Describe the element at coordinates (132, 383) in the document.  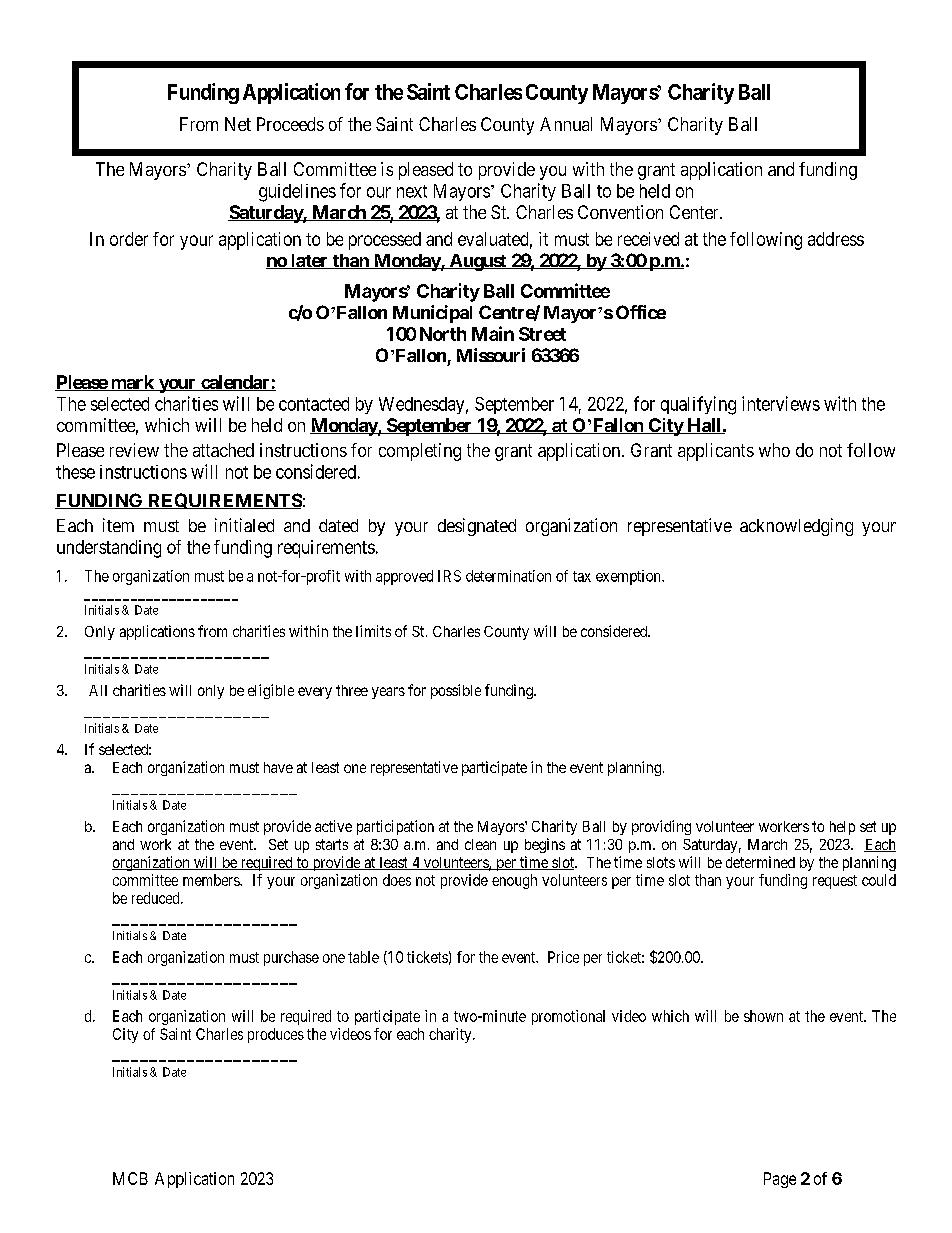
I see `mark` at that location.
